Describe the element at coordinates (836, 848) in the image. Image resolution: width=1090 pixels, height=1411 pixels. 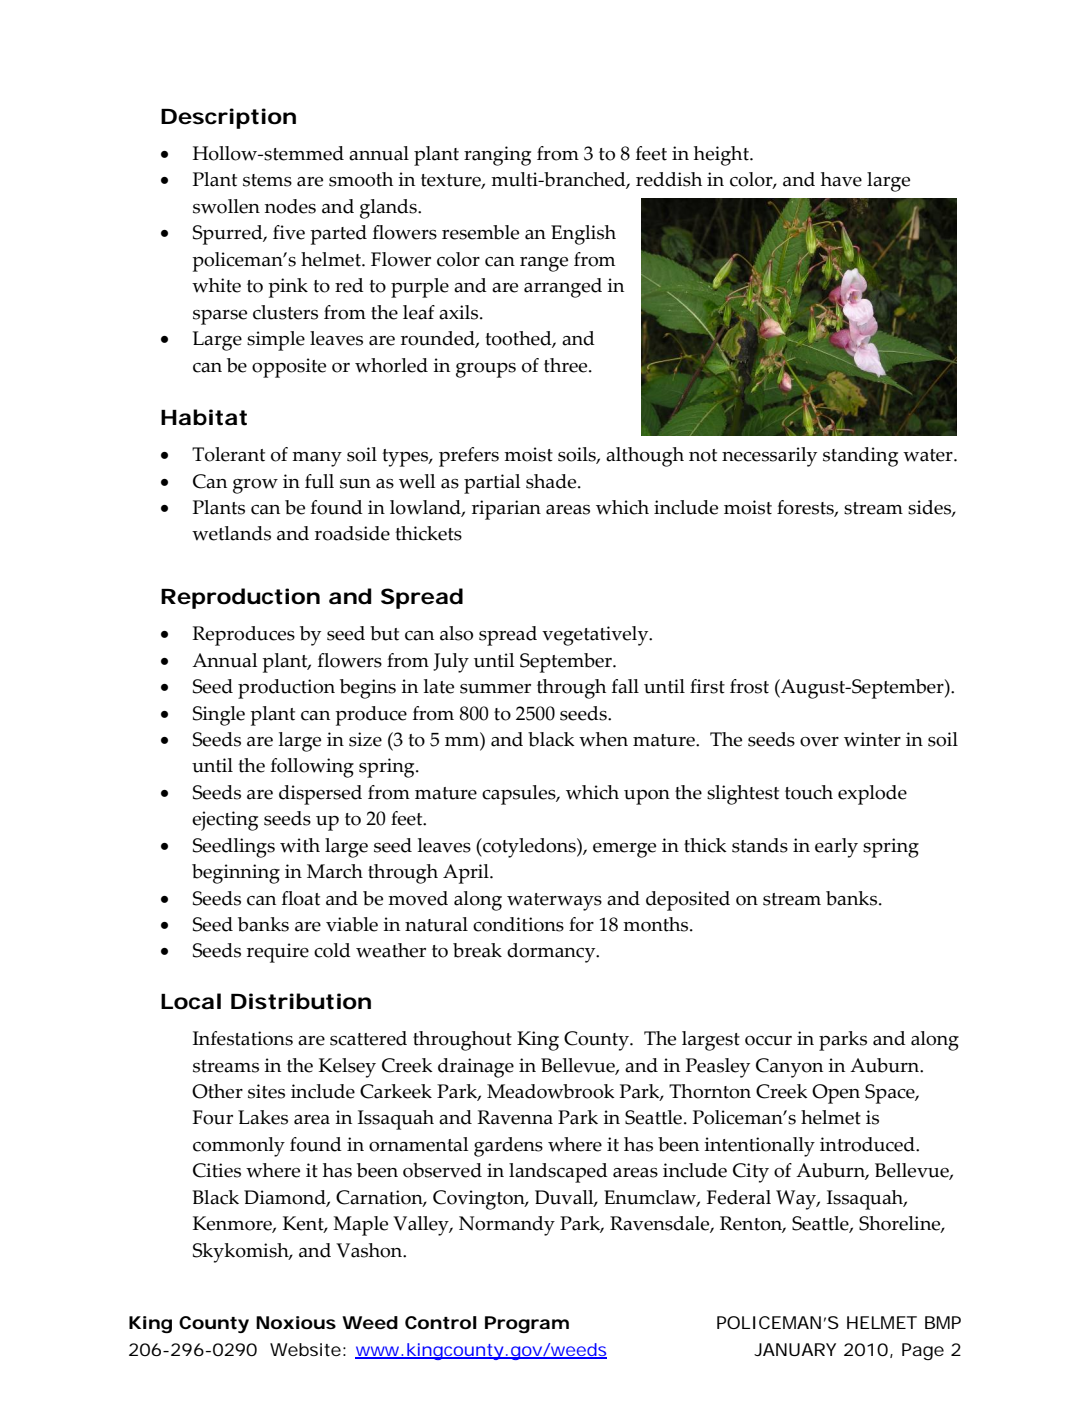
I see `early` at that location.
